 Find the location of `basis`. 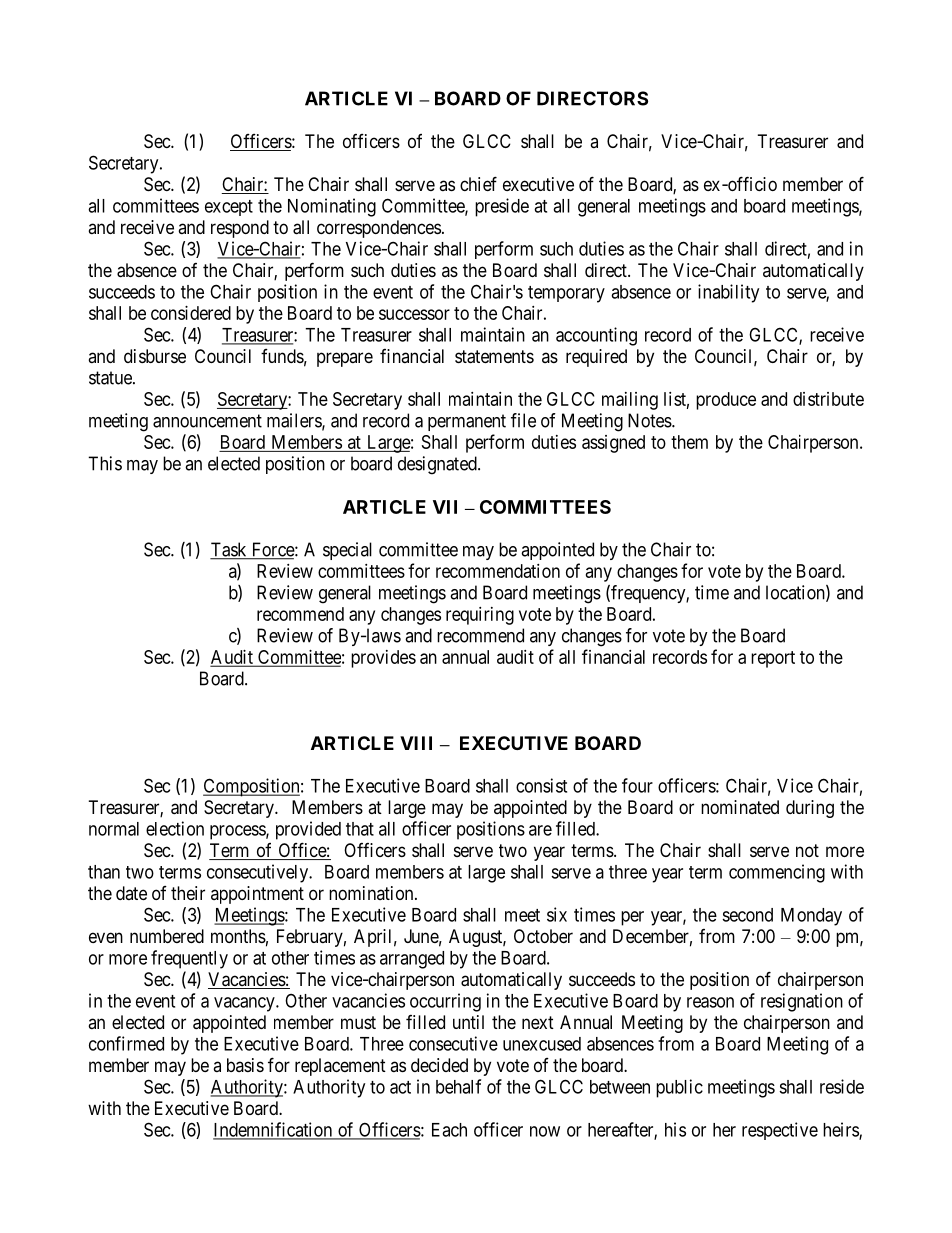

basis is located at coordinates (245, 1065).
